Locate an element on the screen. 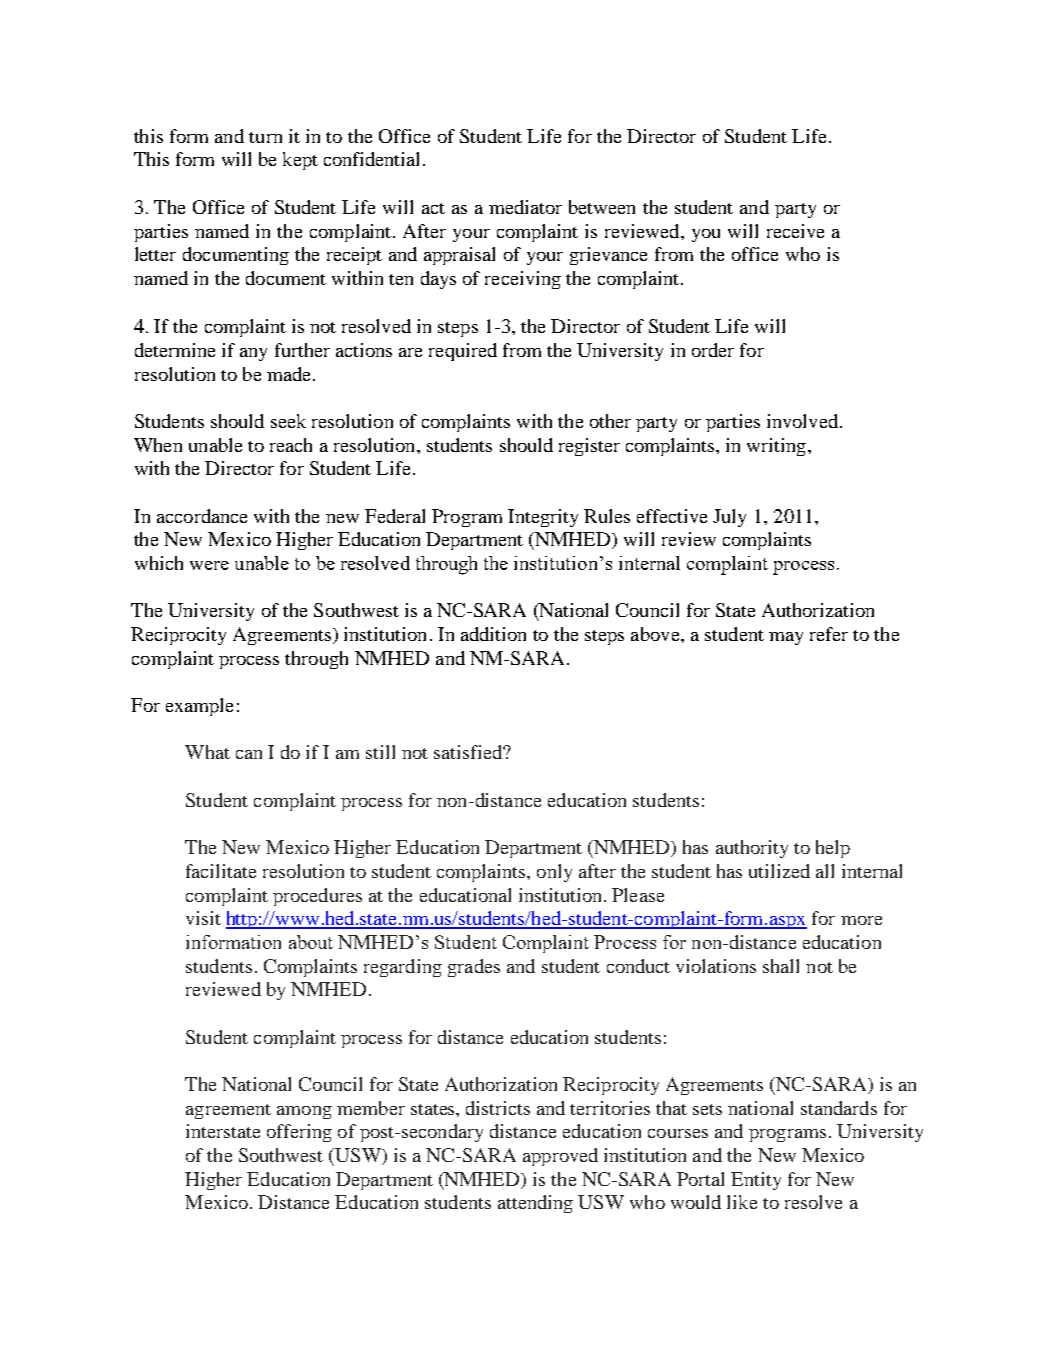 The width and height of the screenshot is (1050, 1359). receive is located at coordinates (795, 231).
